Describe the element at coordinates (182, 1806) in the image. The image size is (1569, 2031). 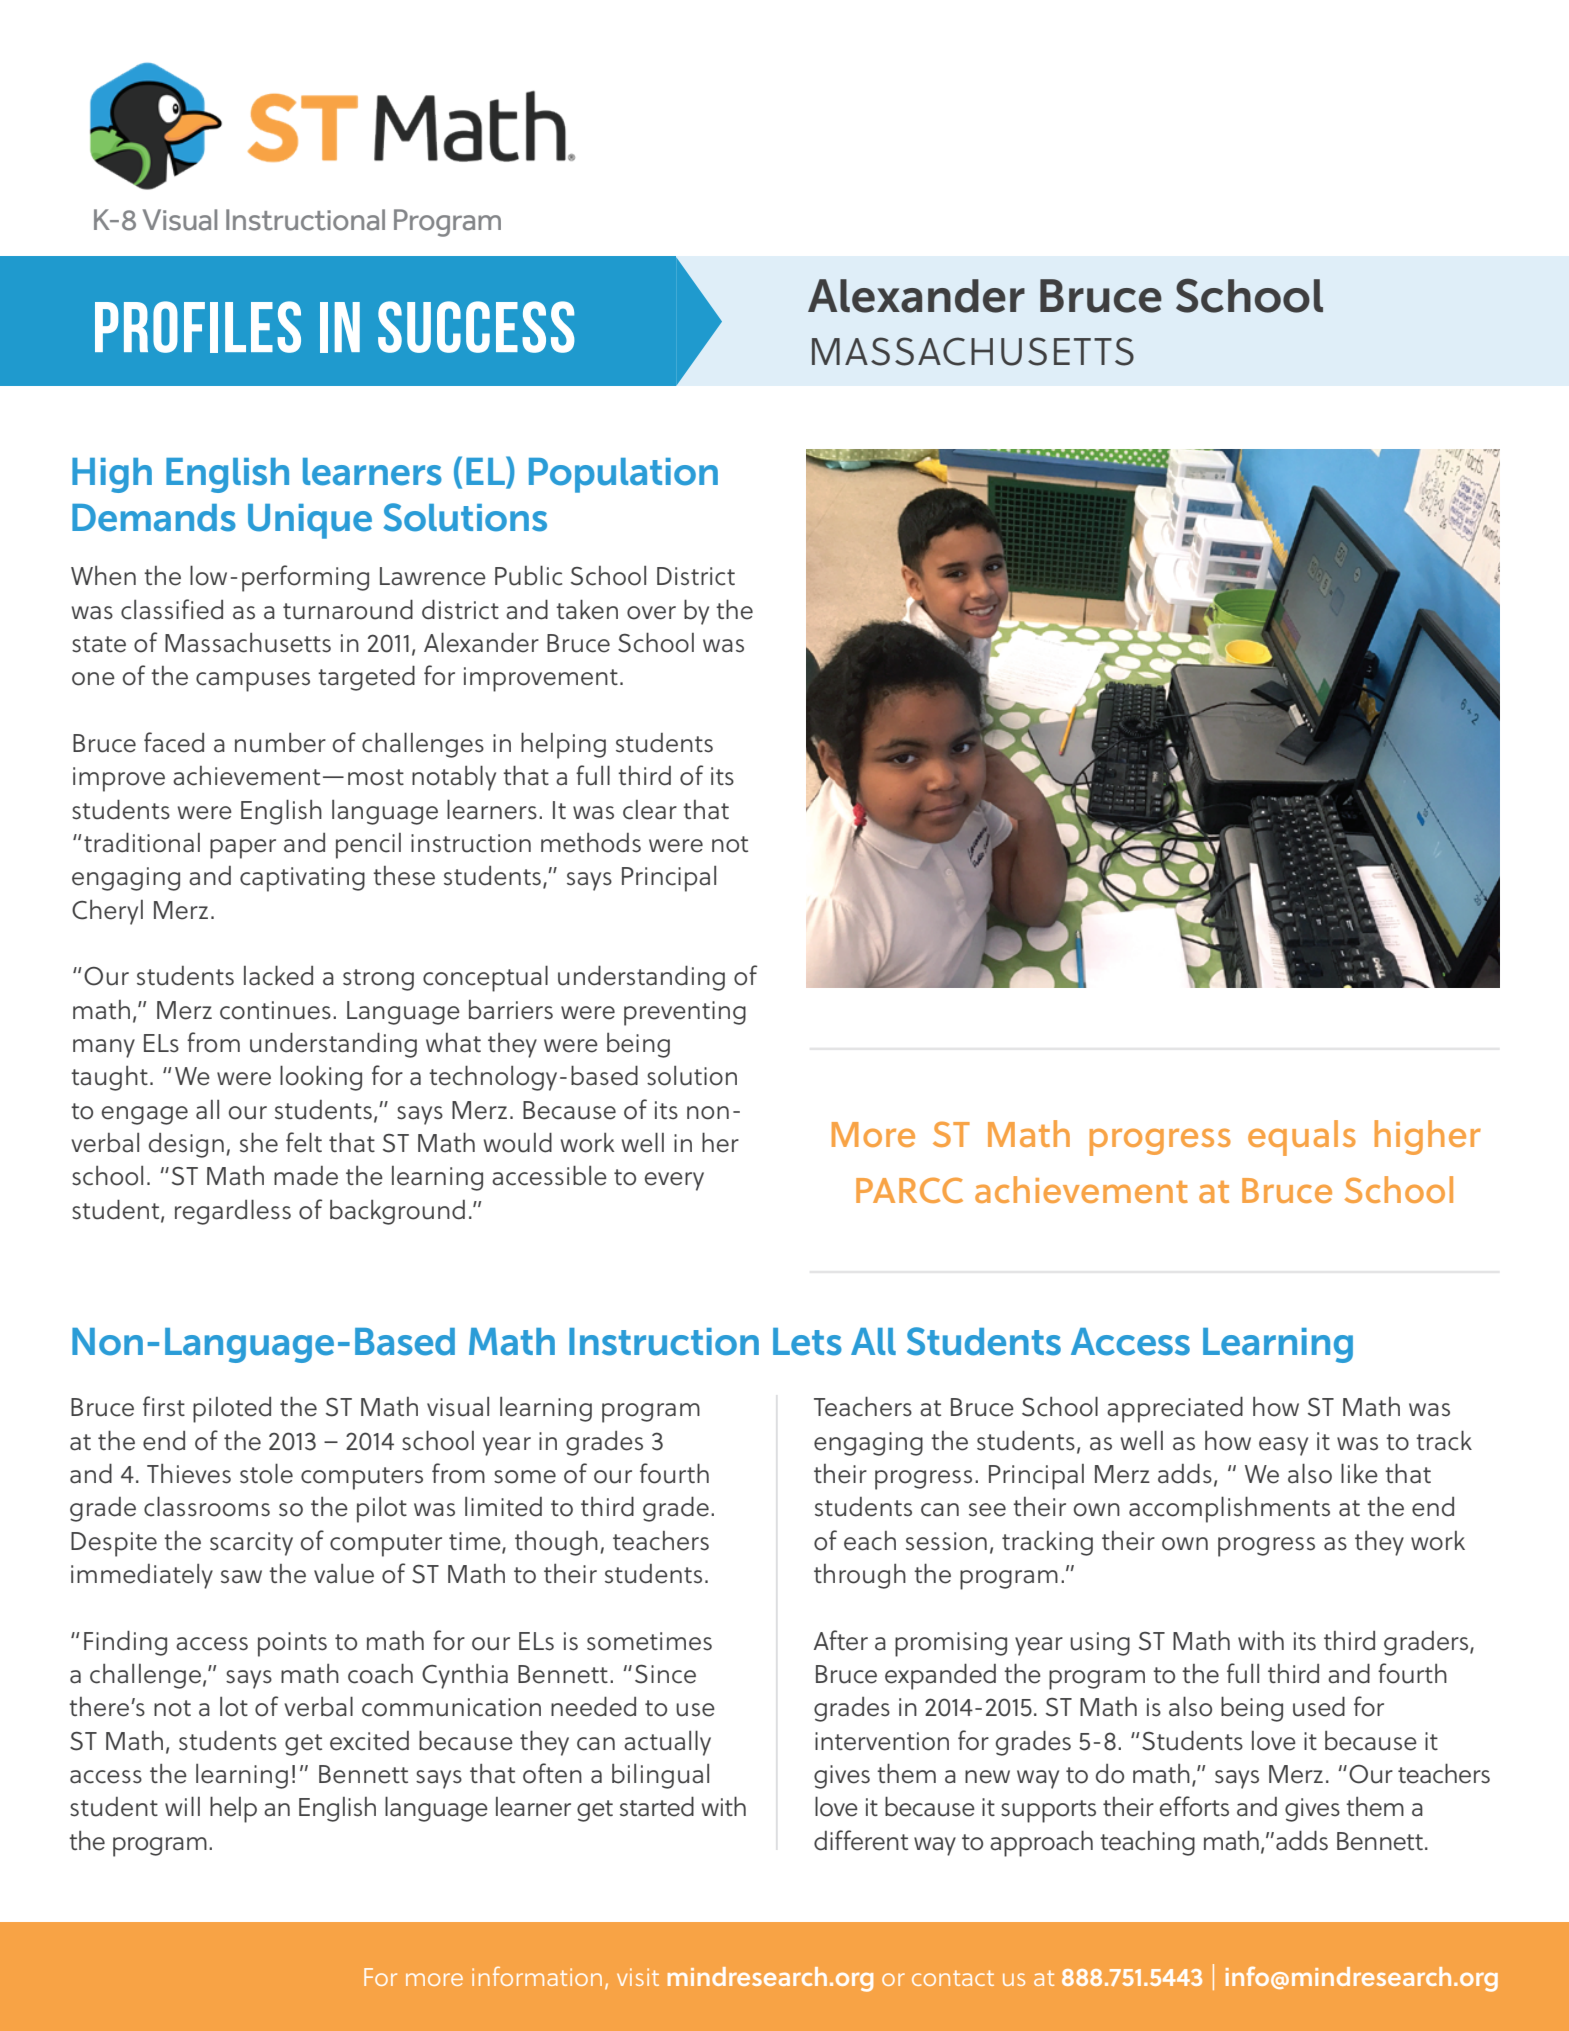
I see `will` at that location.
